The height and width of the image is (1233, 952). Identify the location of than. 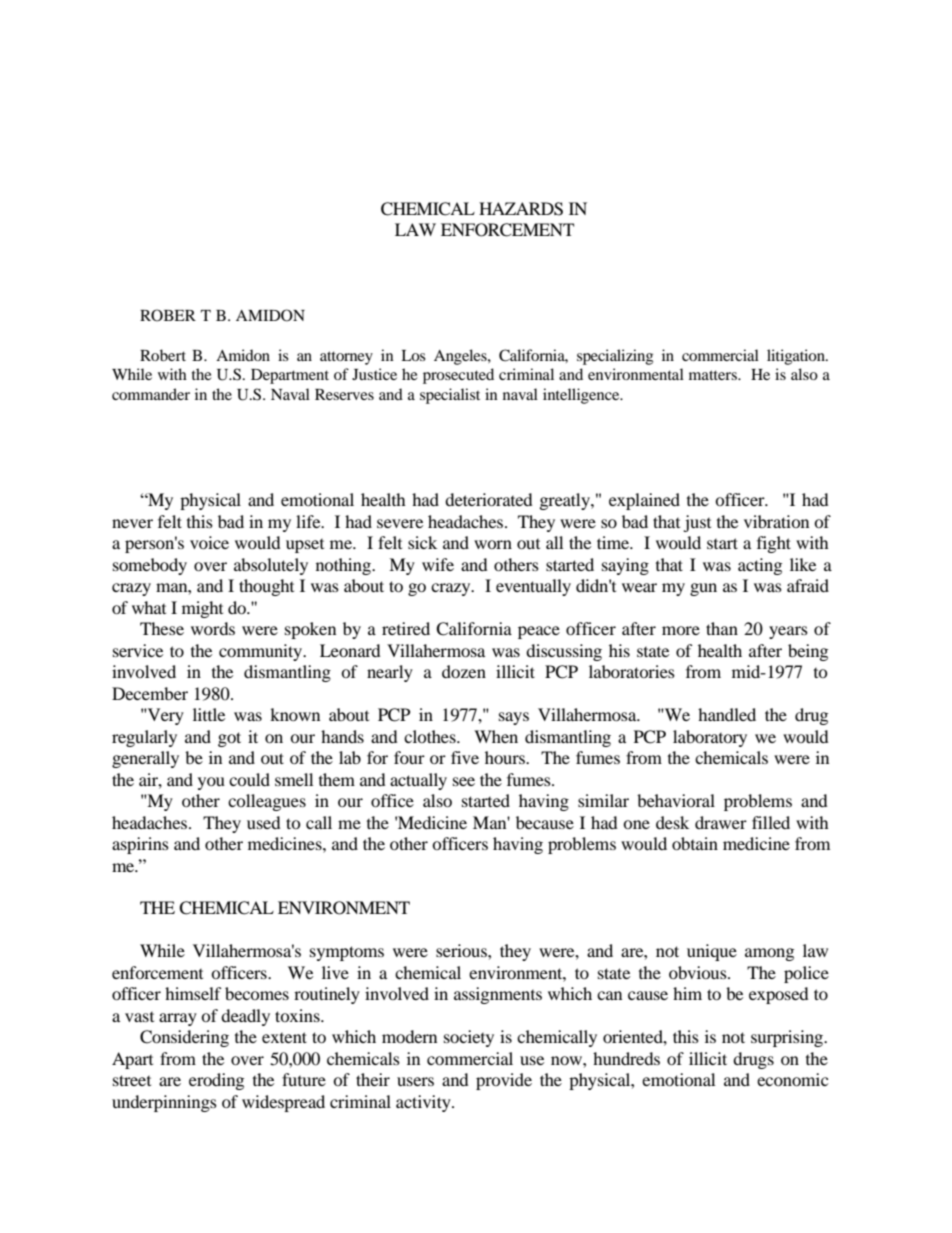
(722, 628).
